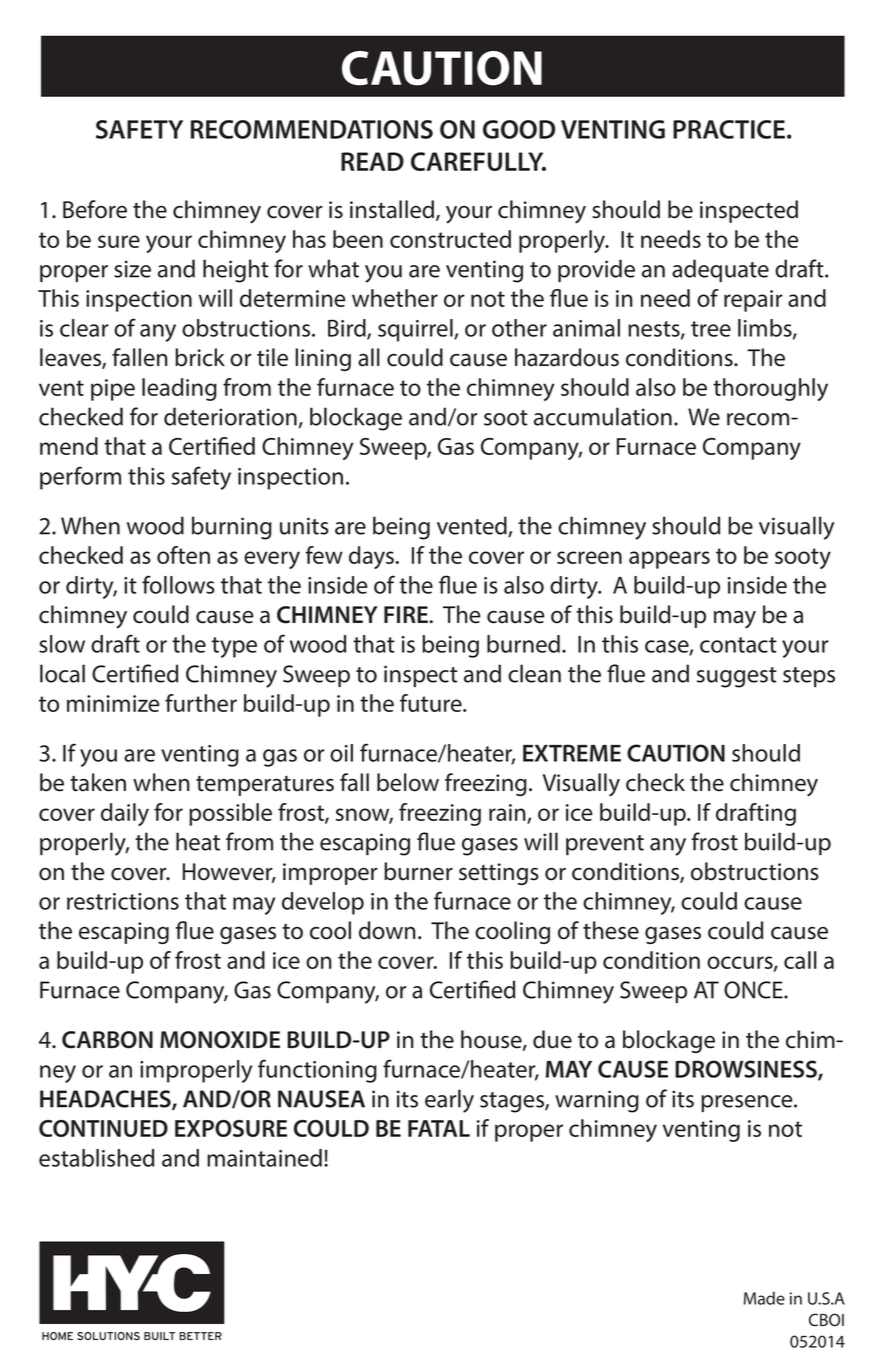  Describe the element at coordinates (730, 129) in the screenshot. I see `PRACTICE` at that location.
